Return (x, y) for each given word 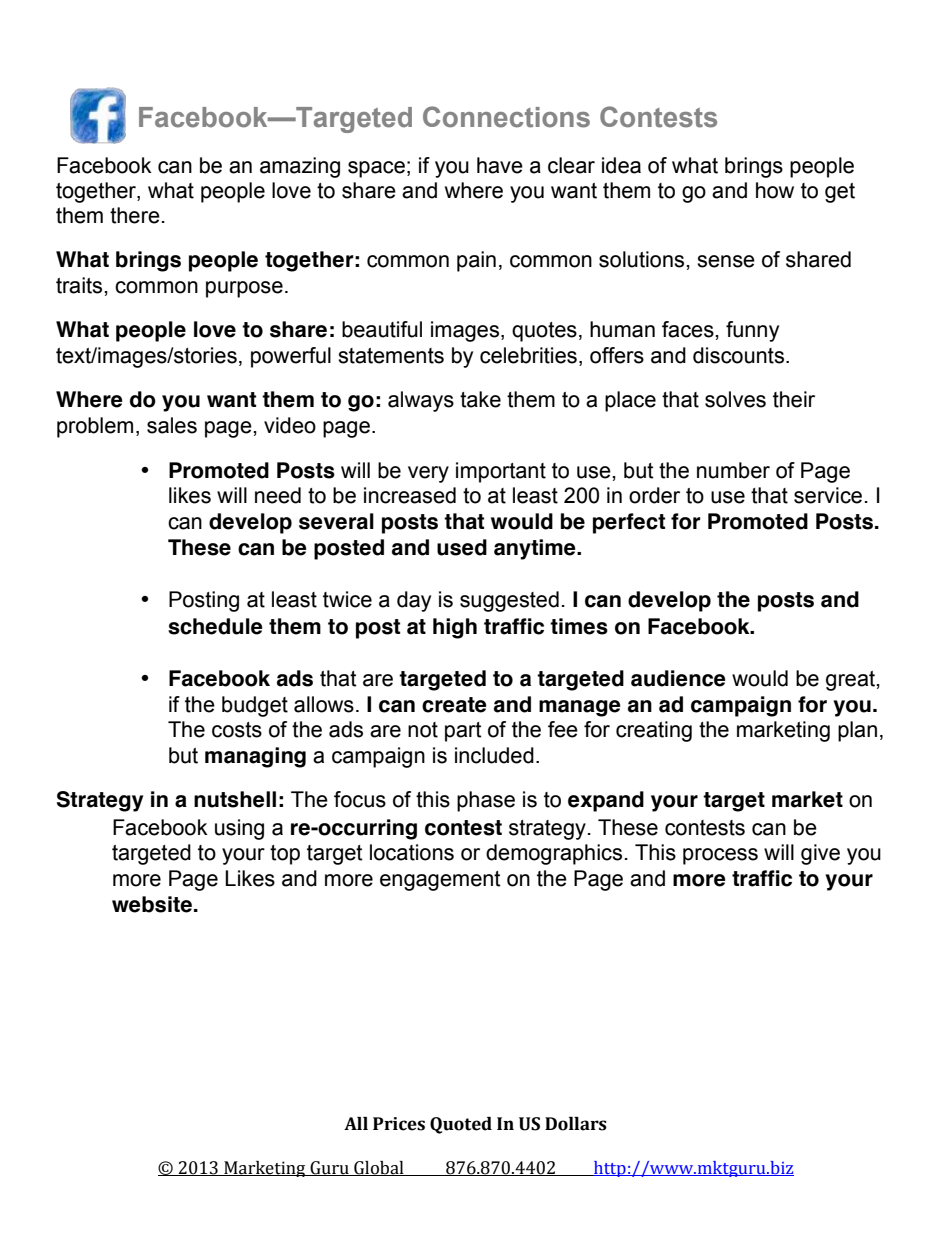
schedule (215, 626)
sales (172, 425)
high (455, 628)
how (775, 190)
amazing (300, 167)
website (152, 904)
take (480, 399)
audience (678, 678)
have (500, 165)
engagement (440, 881)
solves (735, 399)
